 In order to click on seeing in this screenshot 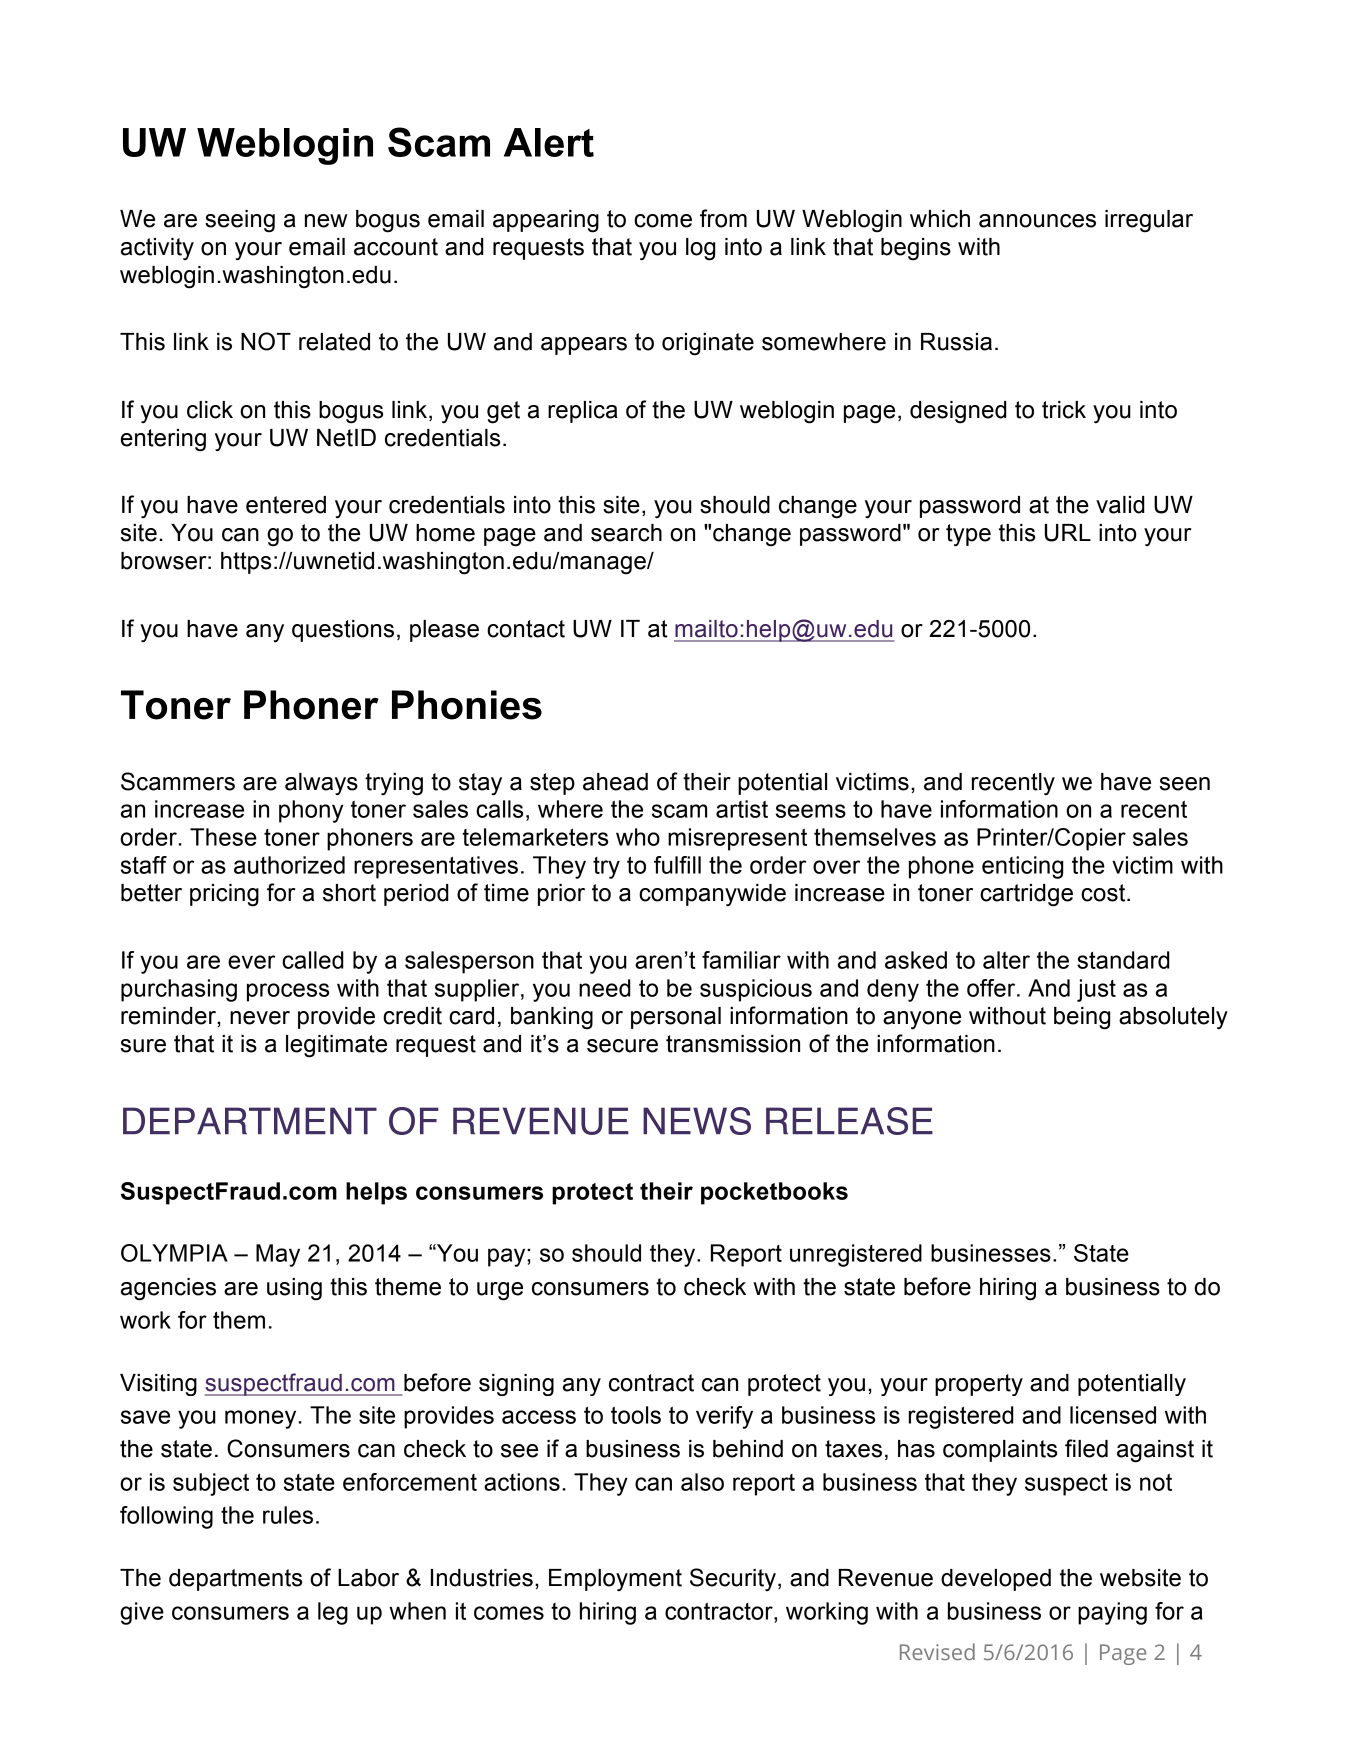, I will do `click(240, 221)`.
